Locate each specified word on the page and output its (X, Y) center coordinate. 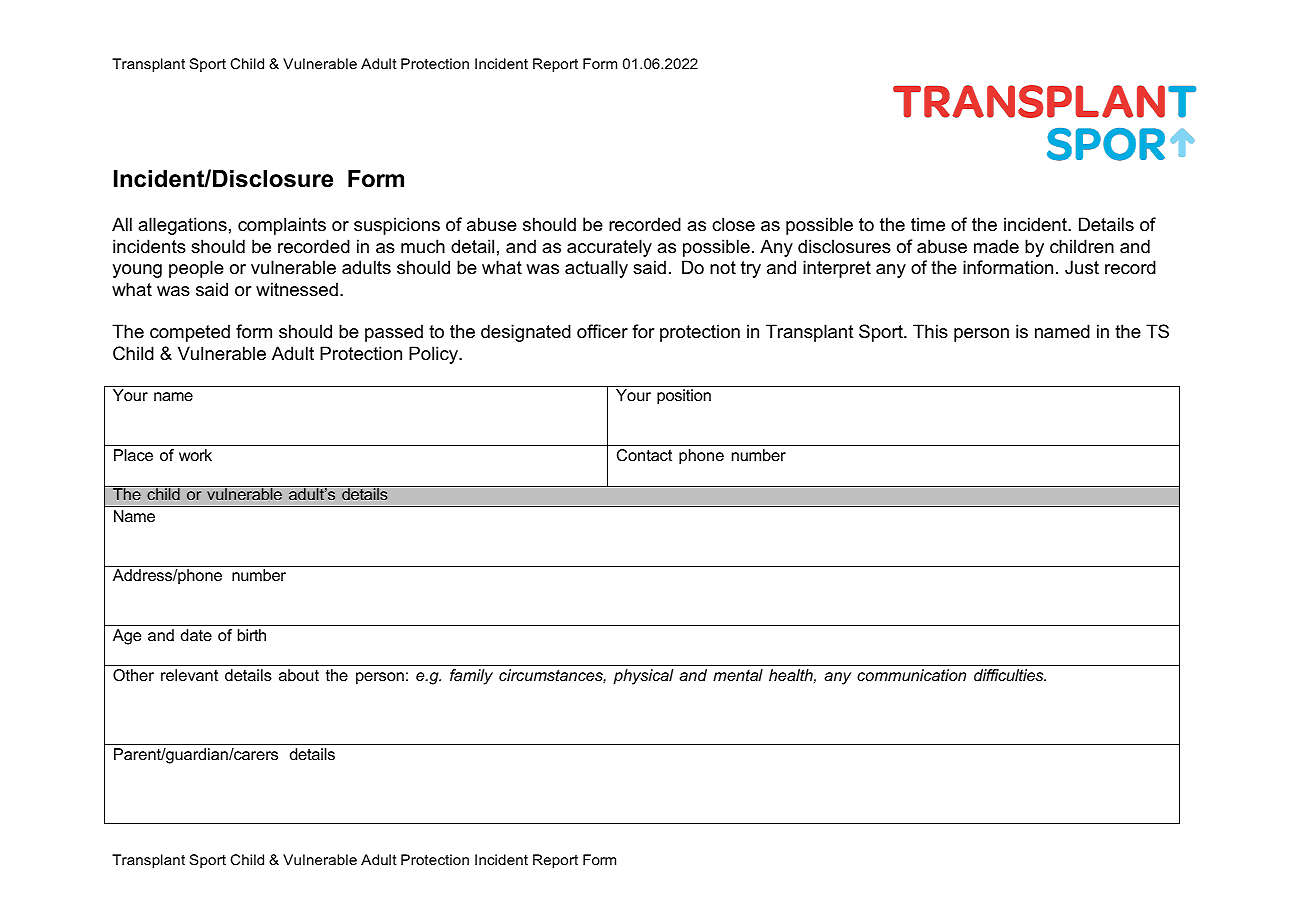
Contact (644, 455)
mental (738, 675)
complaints (282, 226)
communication (911, 675)
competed (190, 333)
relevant (189, 675)
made (996, 246)
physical (643, 677)
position (684, 397)
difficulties (1010, 675)
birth (252, 635)
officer (602, 331)
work (195, 455)
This (930, 331)
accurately (609, 248)
